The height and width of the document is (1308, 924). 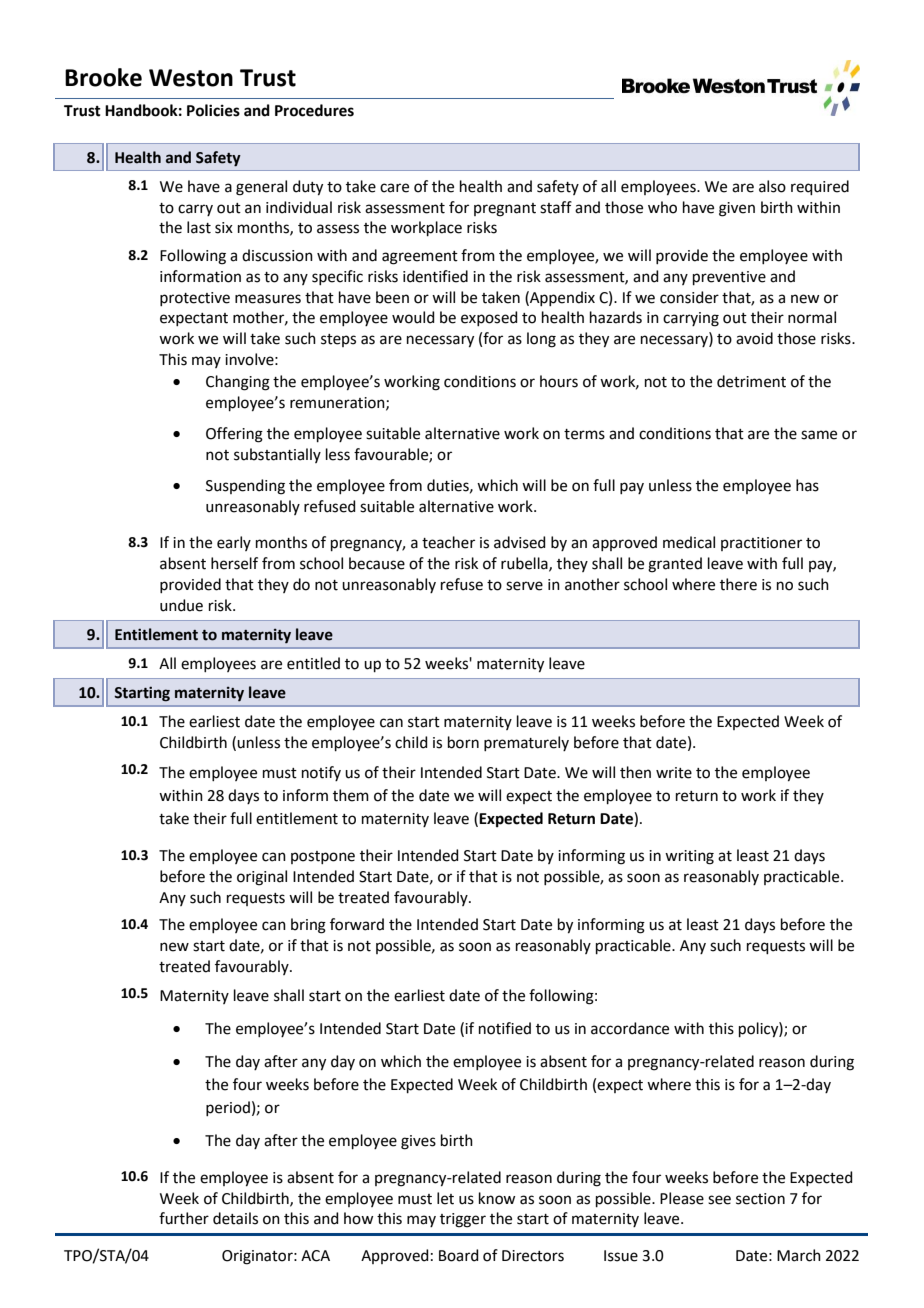 I want to click on there, so click(x=738, y=584).
